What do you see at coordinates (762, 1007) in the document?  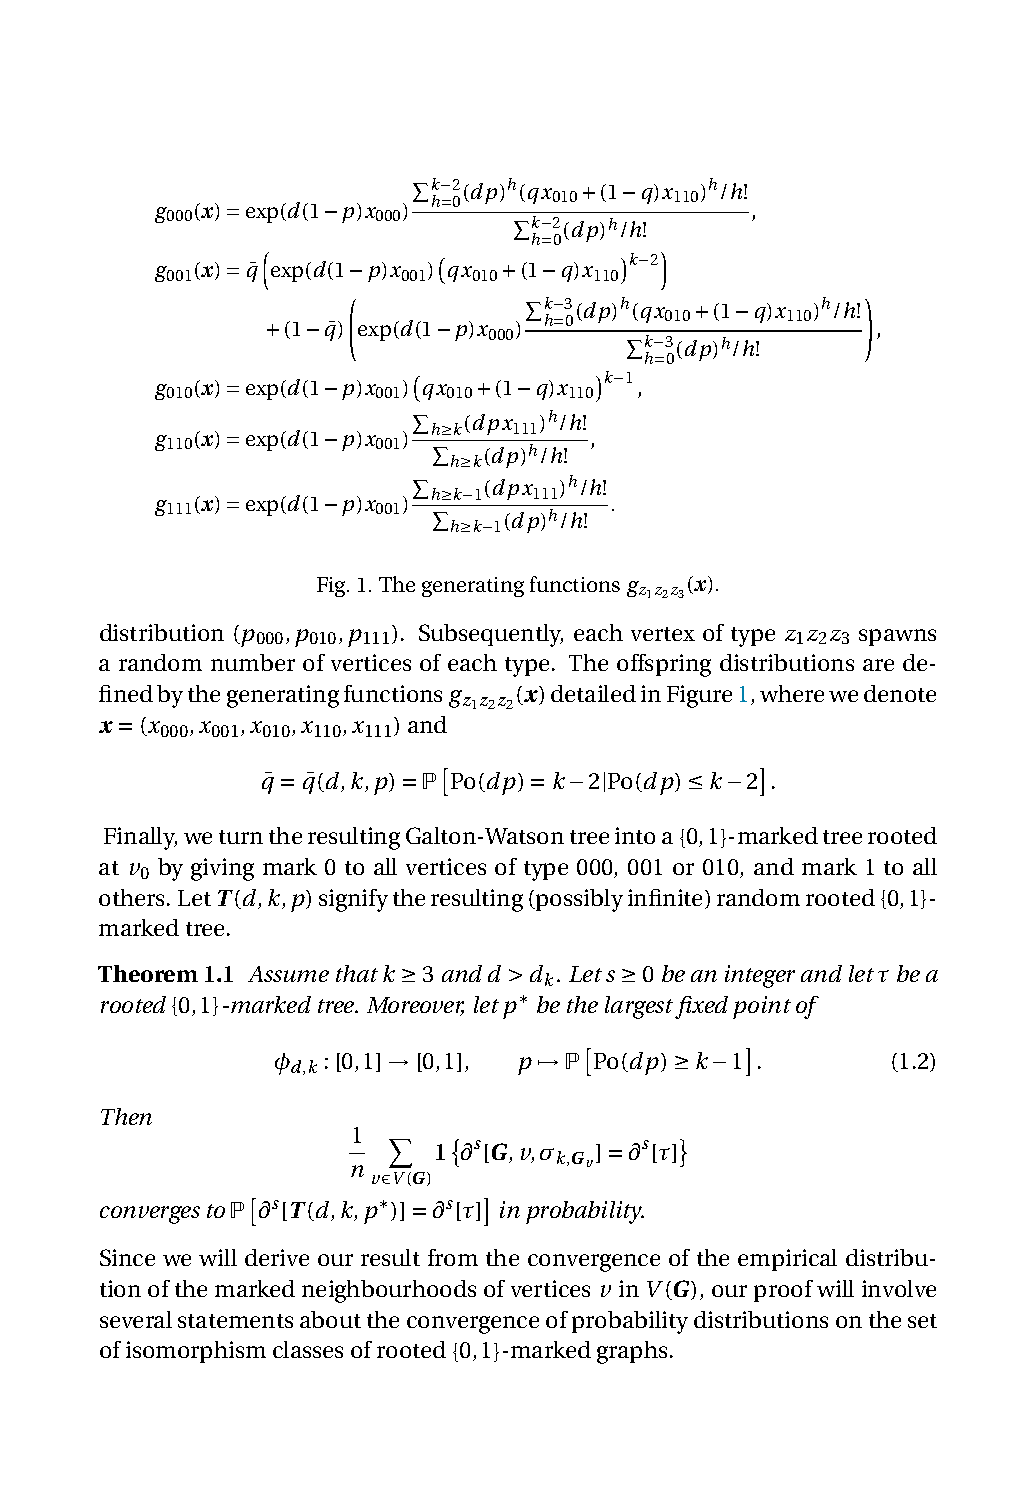 I see `point` at bounding box center [762, 1007].
